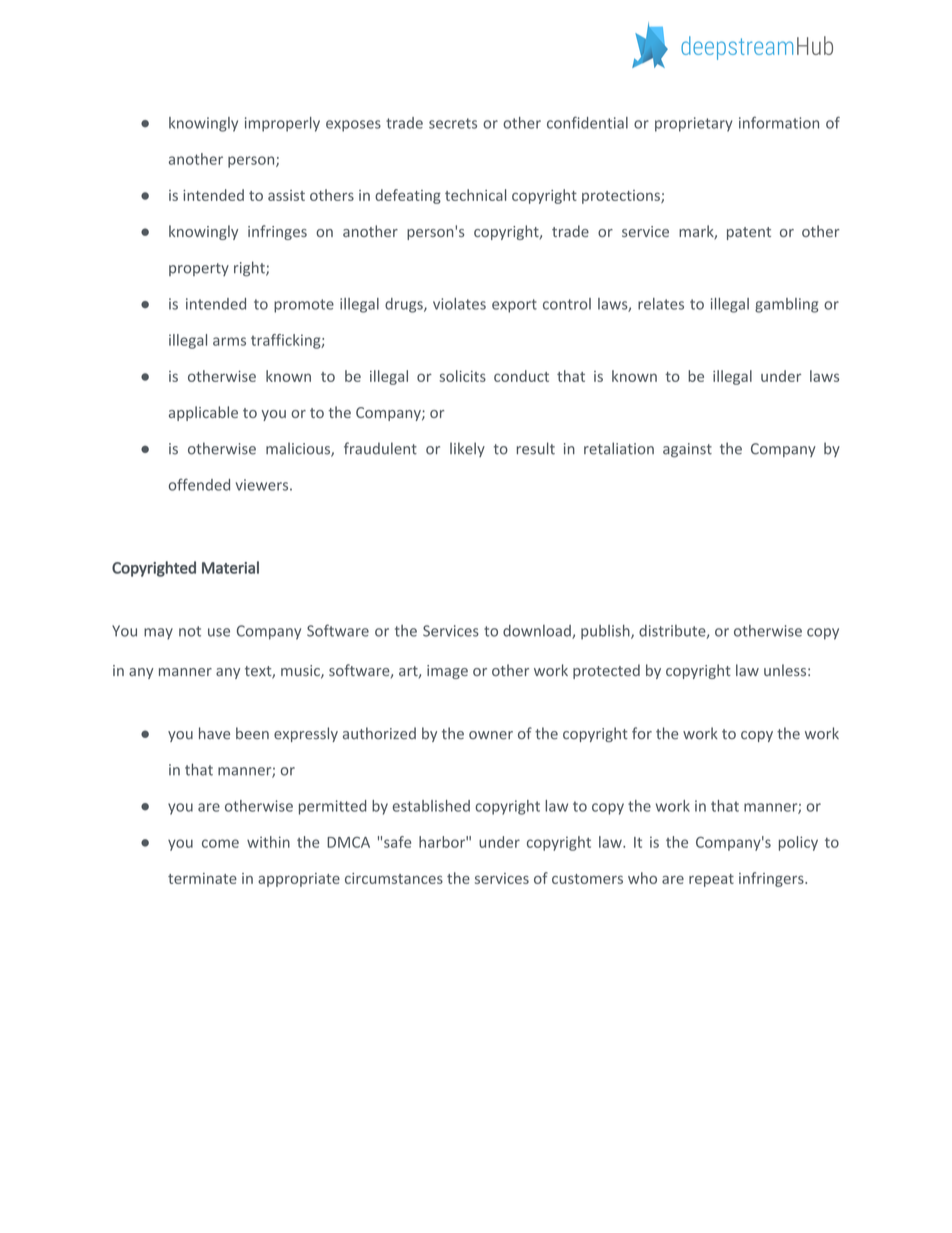 The image size is (952, 1233). I want to click on protected, so click(606, 671).
